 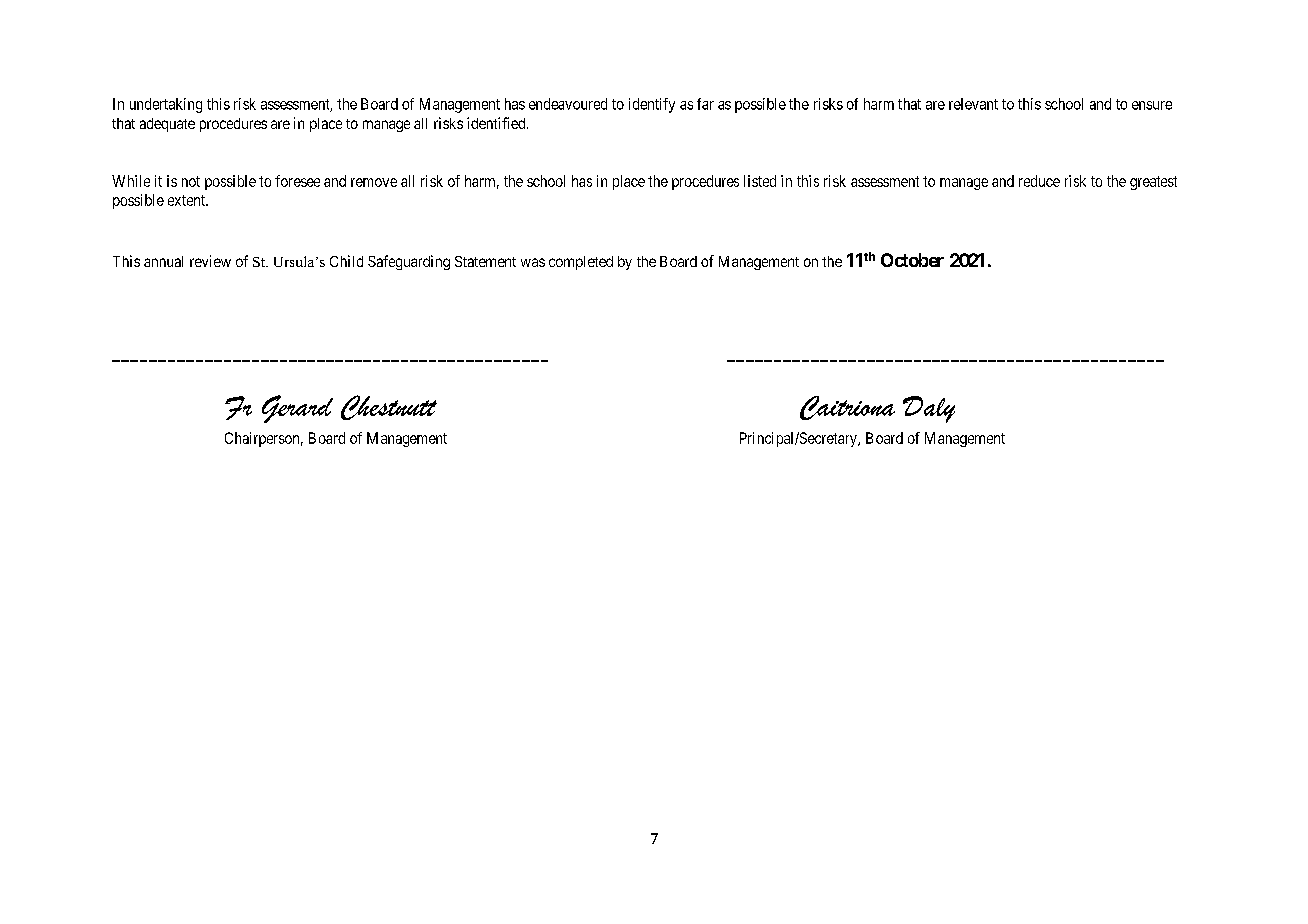 I want to click on foresee, so click(x=297, y=181).
